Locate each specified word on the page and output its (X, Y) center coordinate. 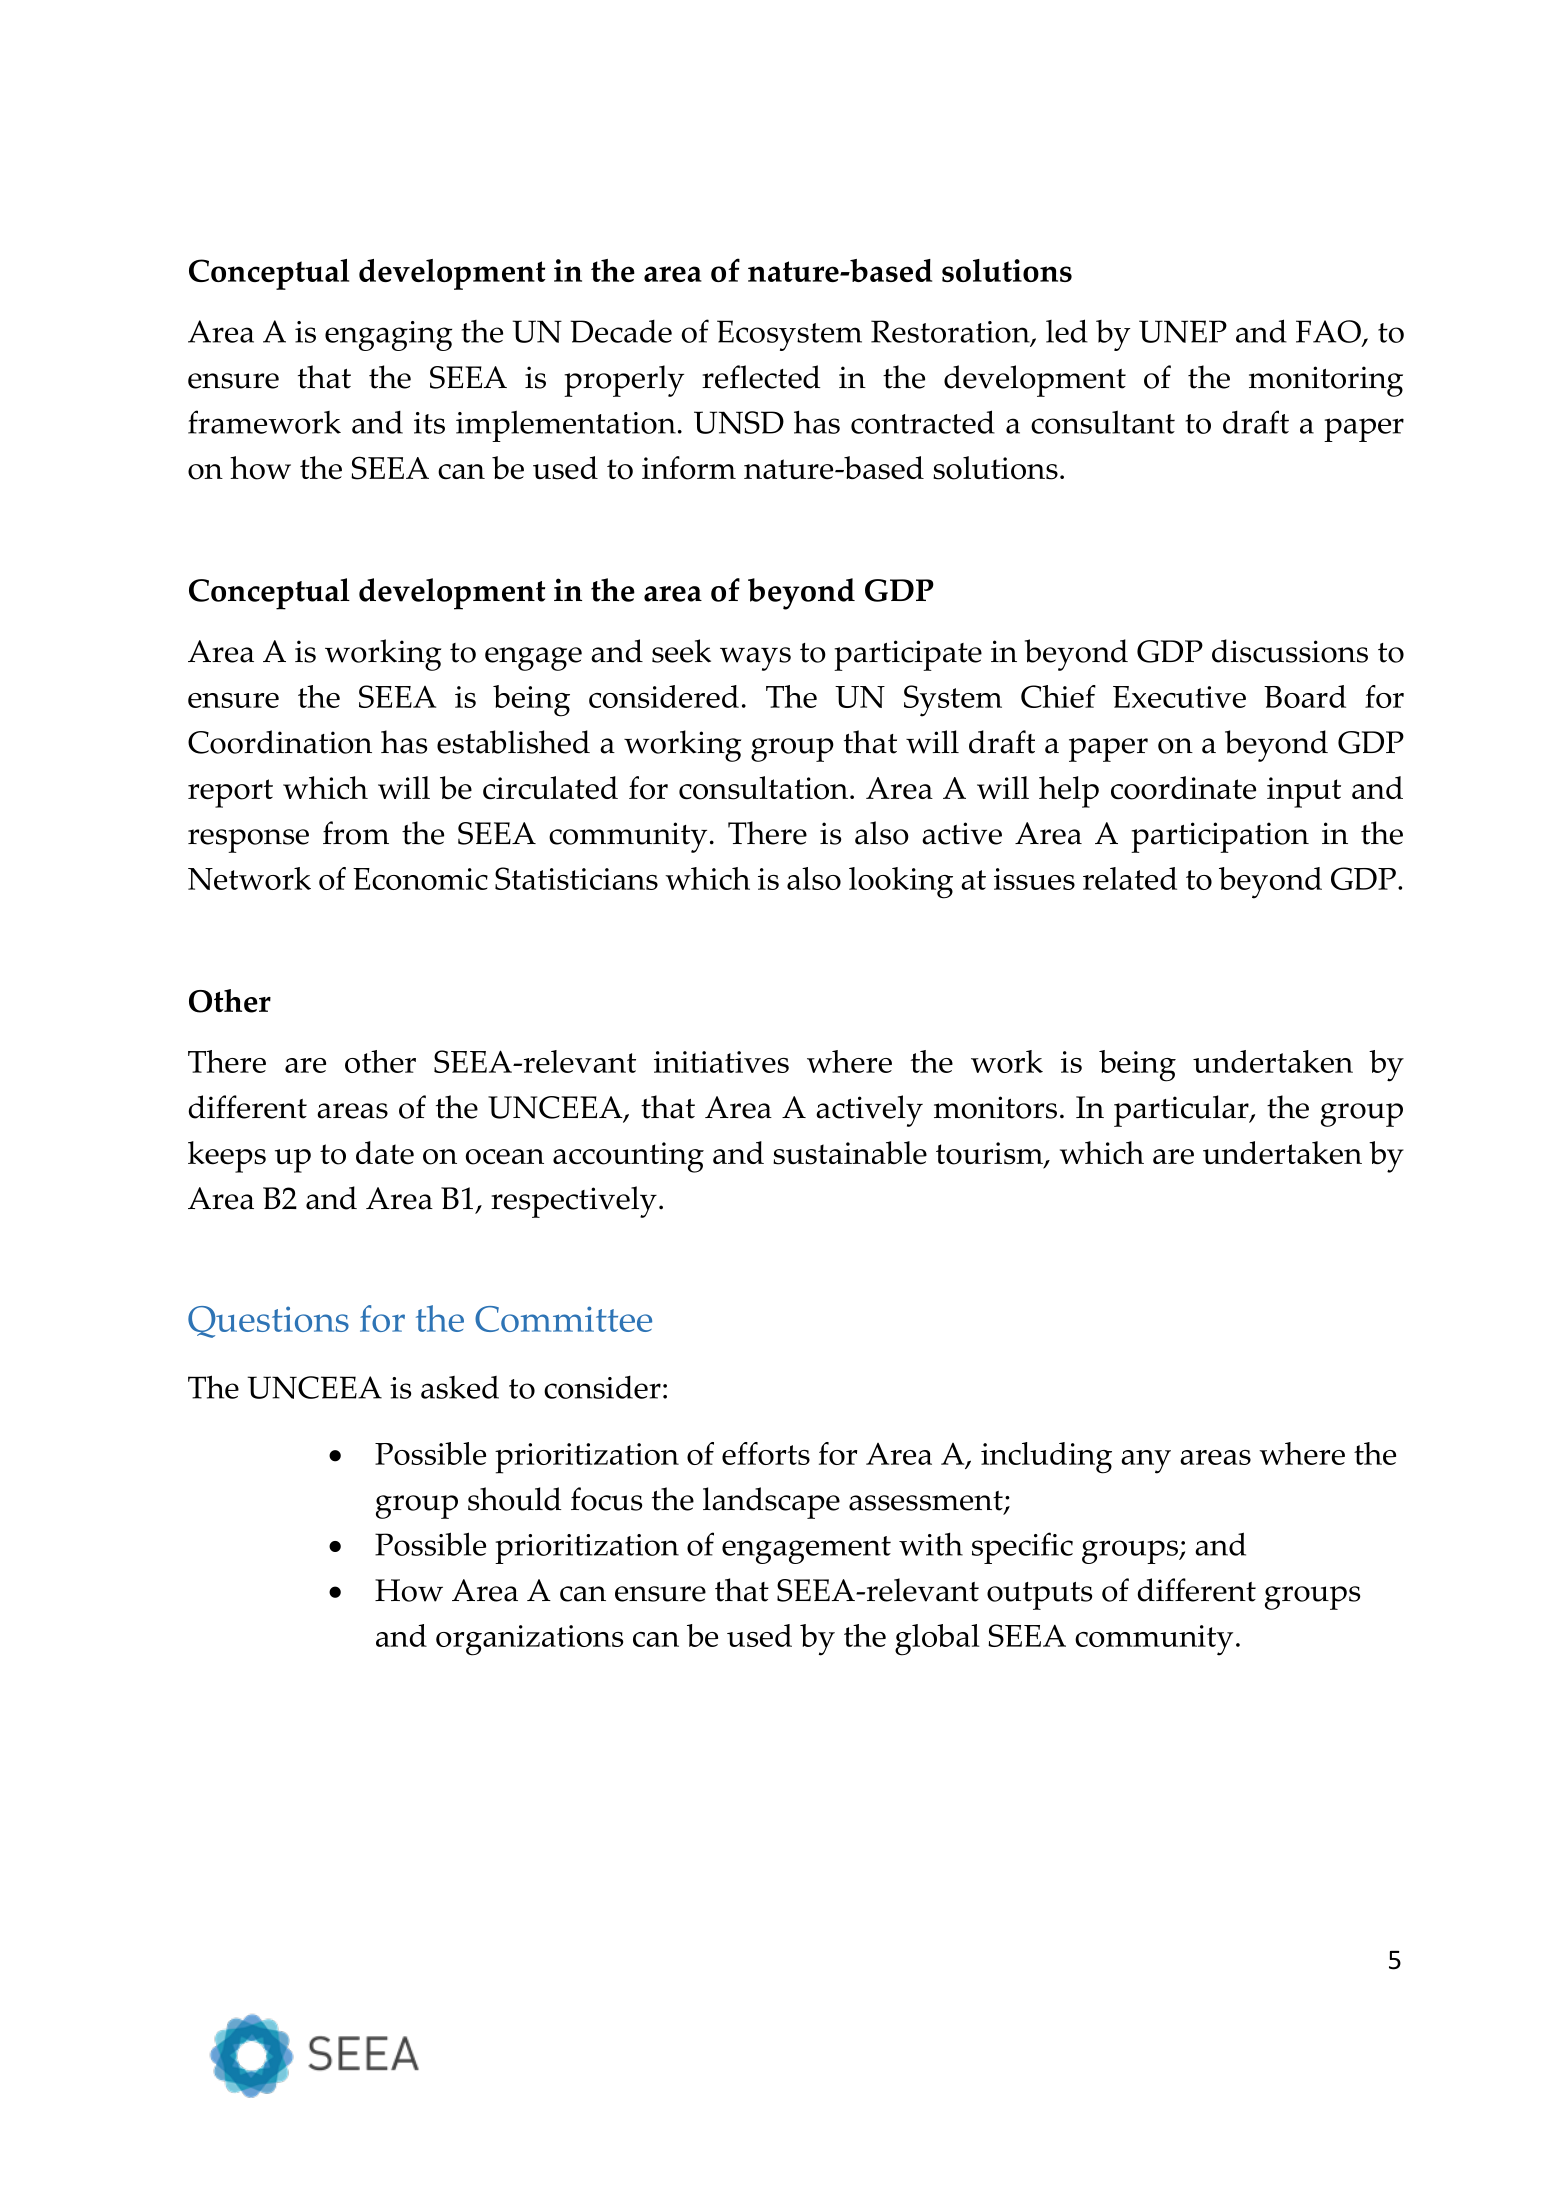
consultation (763, 788)
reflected (761, 377)
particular (1182, 1111)
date (385, 1153)
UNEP (1183, 331)
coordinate (1183, 788)
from (356, 833)
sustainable (850, 1153)
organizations (529, 1640)
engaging (388, 336)
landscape (771, 1503)
